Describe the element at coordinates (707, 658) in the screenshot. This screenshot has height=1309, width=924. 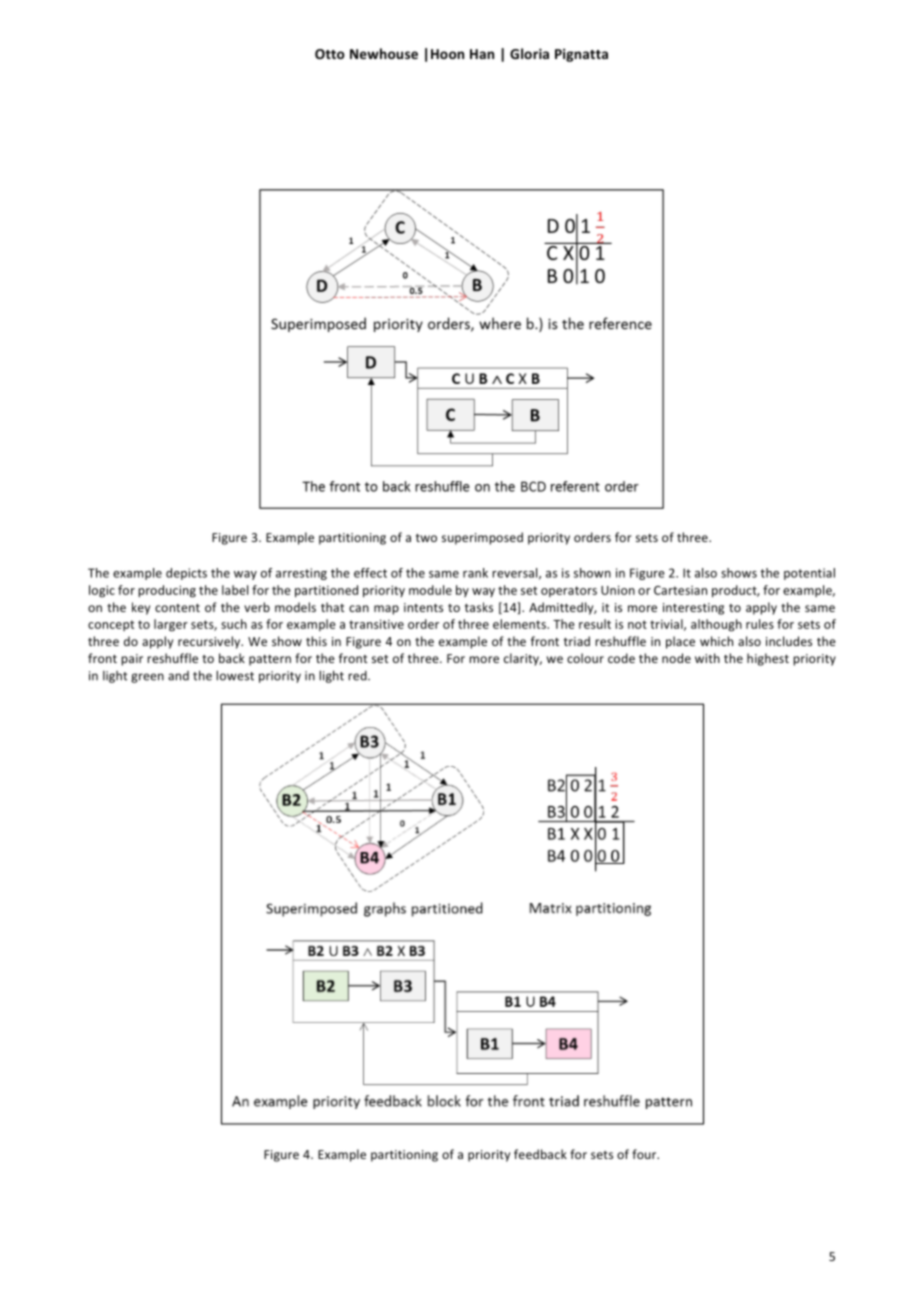
I see `with` at that location.
